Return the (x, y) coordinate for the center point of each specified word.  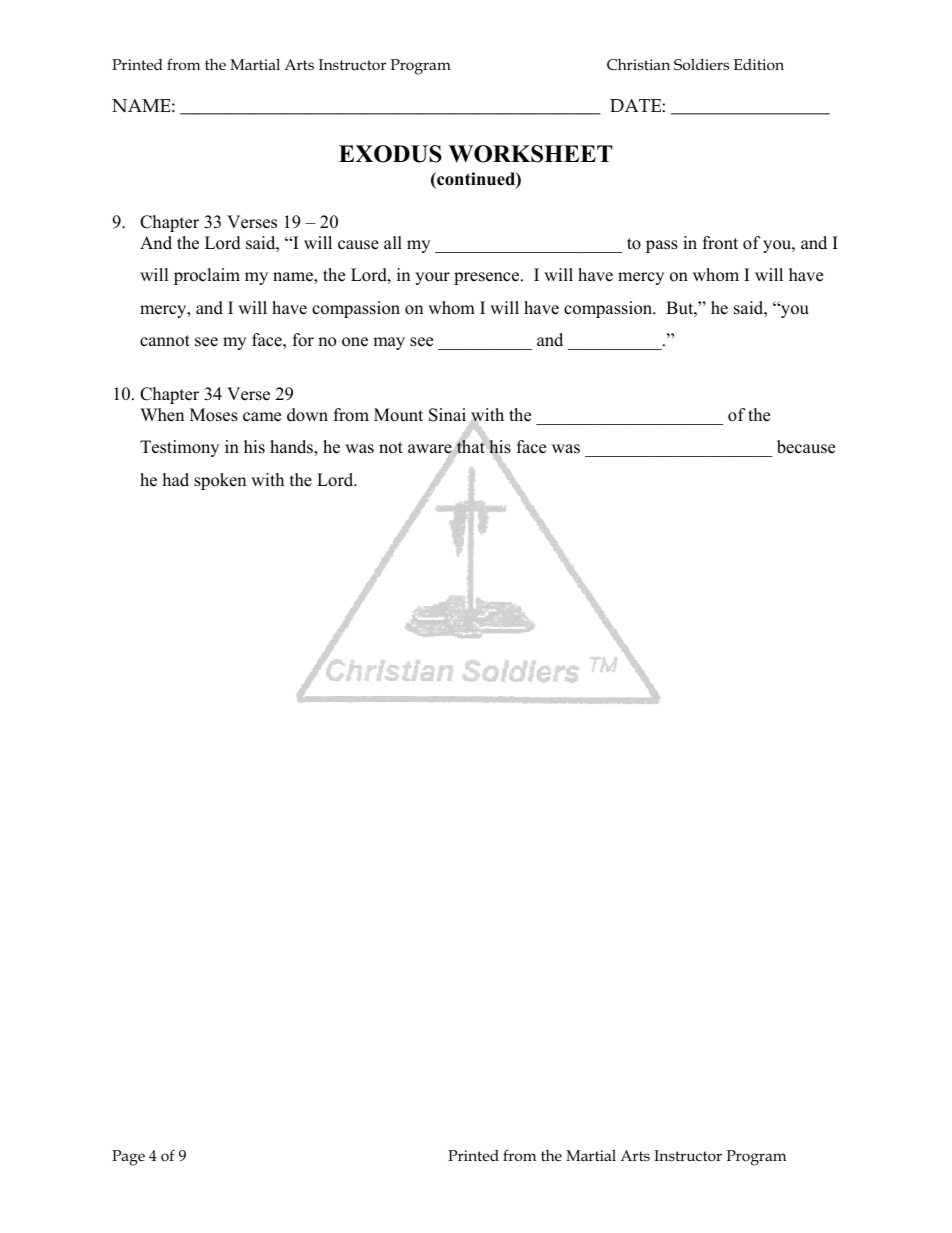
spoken (220, 481)
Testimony (179, 448)
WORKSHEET (531, 154)
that (471, 446)
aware (431, 450)
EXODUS (390, 154)
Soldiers (701, 65)
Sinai (447, 415)
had (176, 480)
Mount (398, 415)
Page (128, 1158)
